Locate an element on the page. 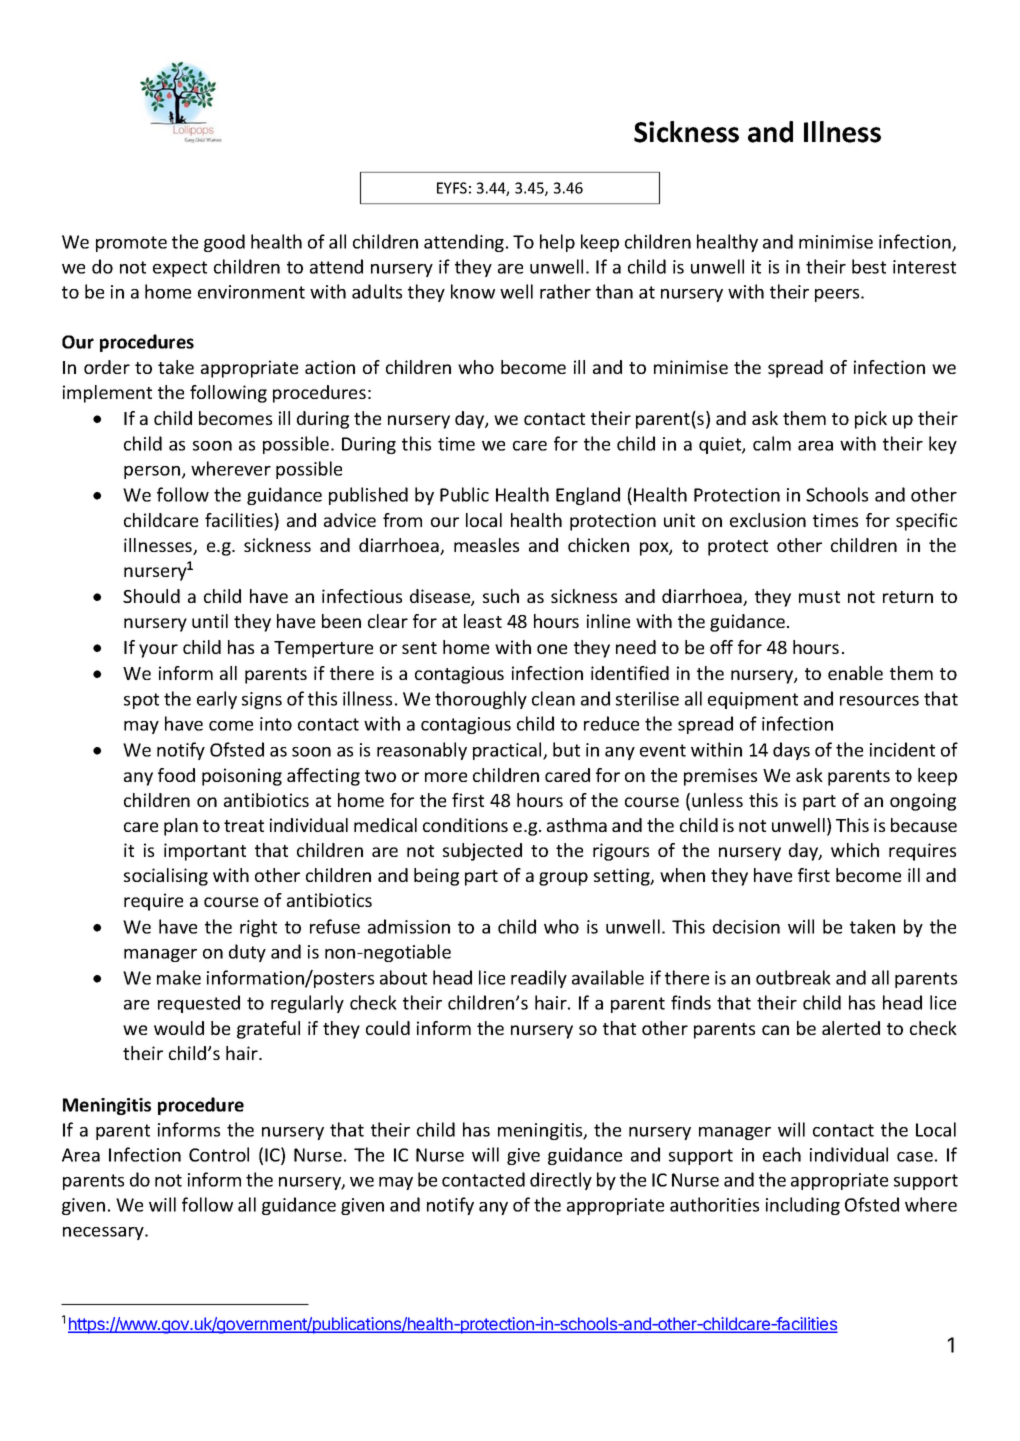  important is located at coordinates (205, 852).
